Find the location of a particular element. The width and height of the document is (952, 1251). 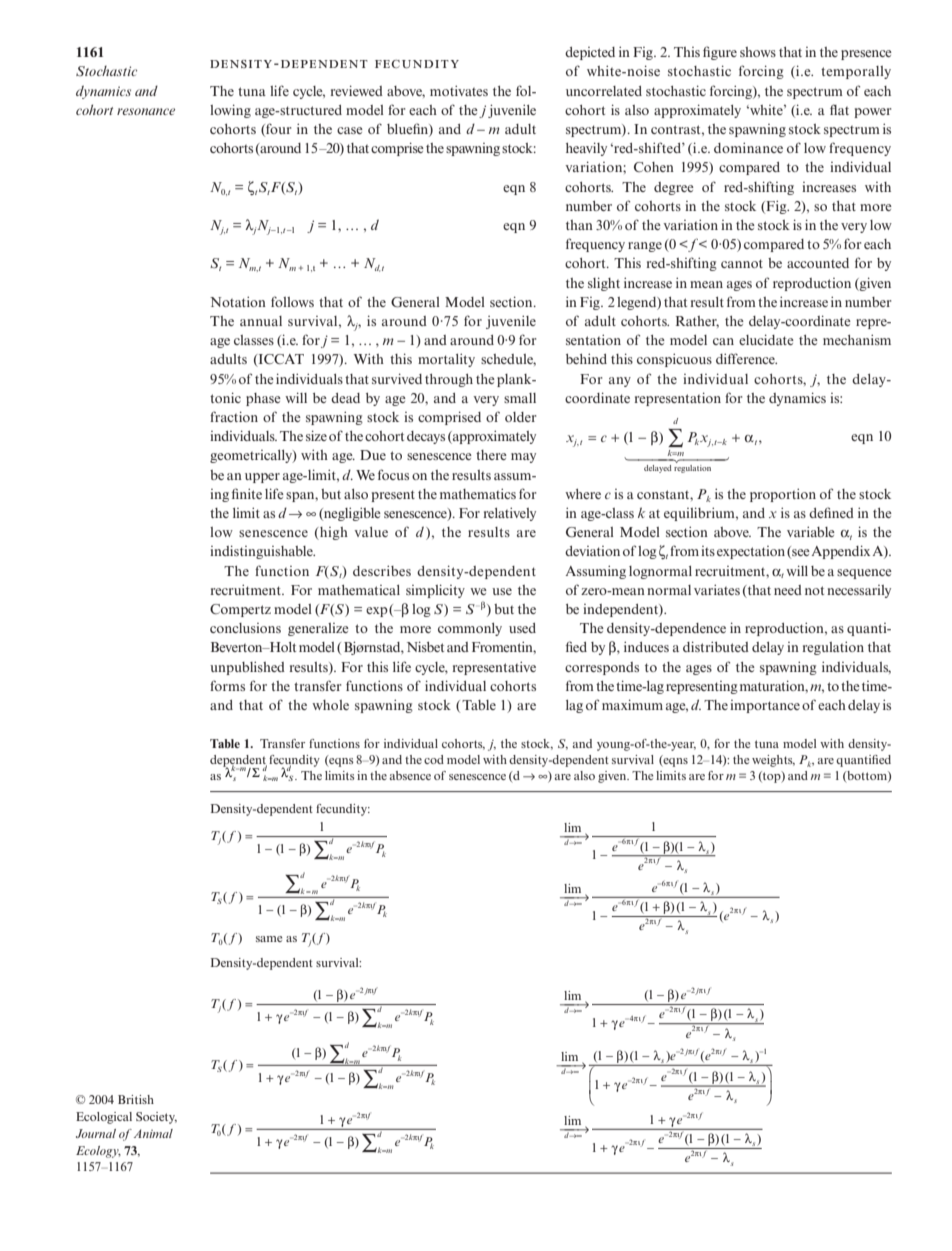

cod is located at coordinates (434, 759).
